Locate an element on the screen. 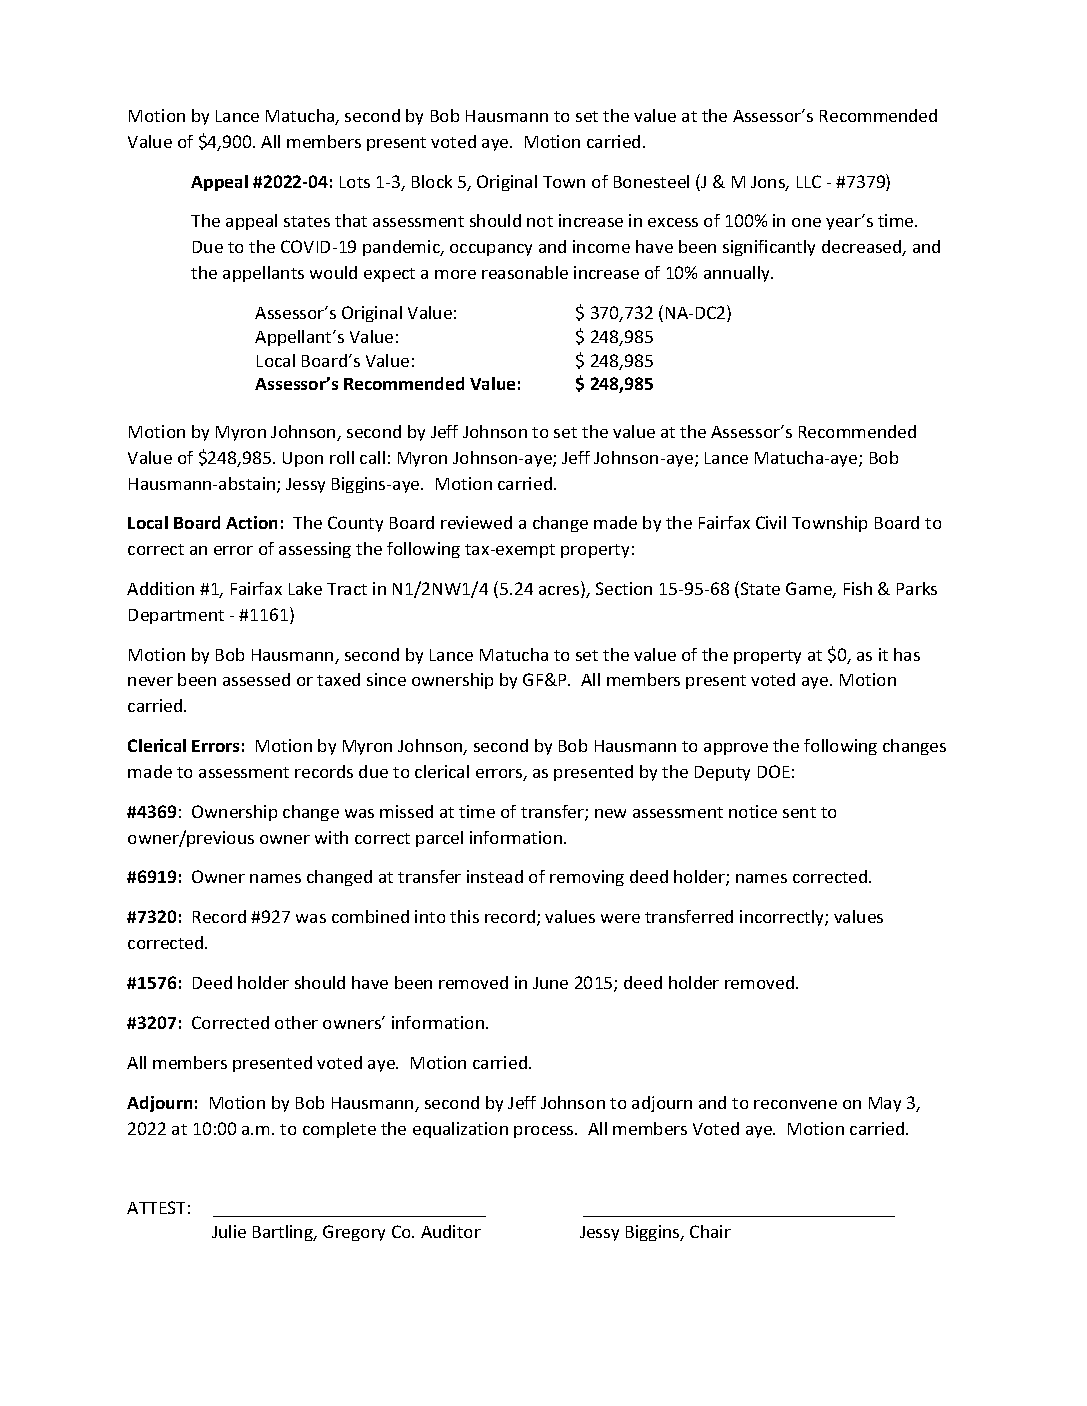  that is located at coordinates (351, 220).
